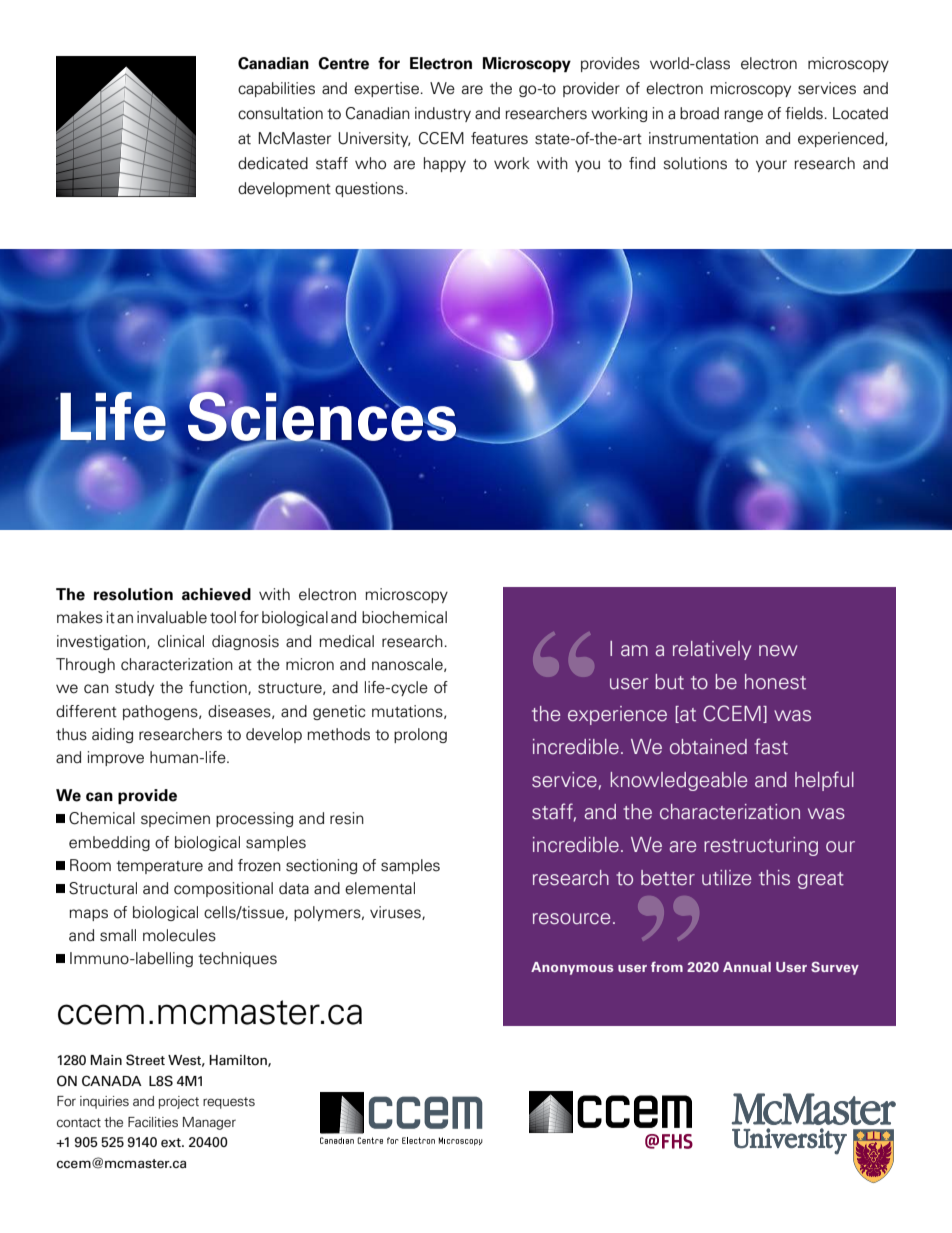  What do you see at coordinates (159, 867) in the screenshot?
I see `temperature` at bounding box center [159, 867].
